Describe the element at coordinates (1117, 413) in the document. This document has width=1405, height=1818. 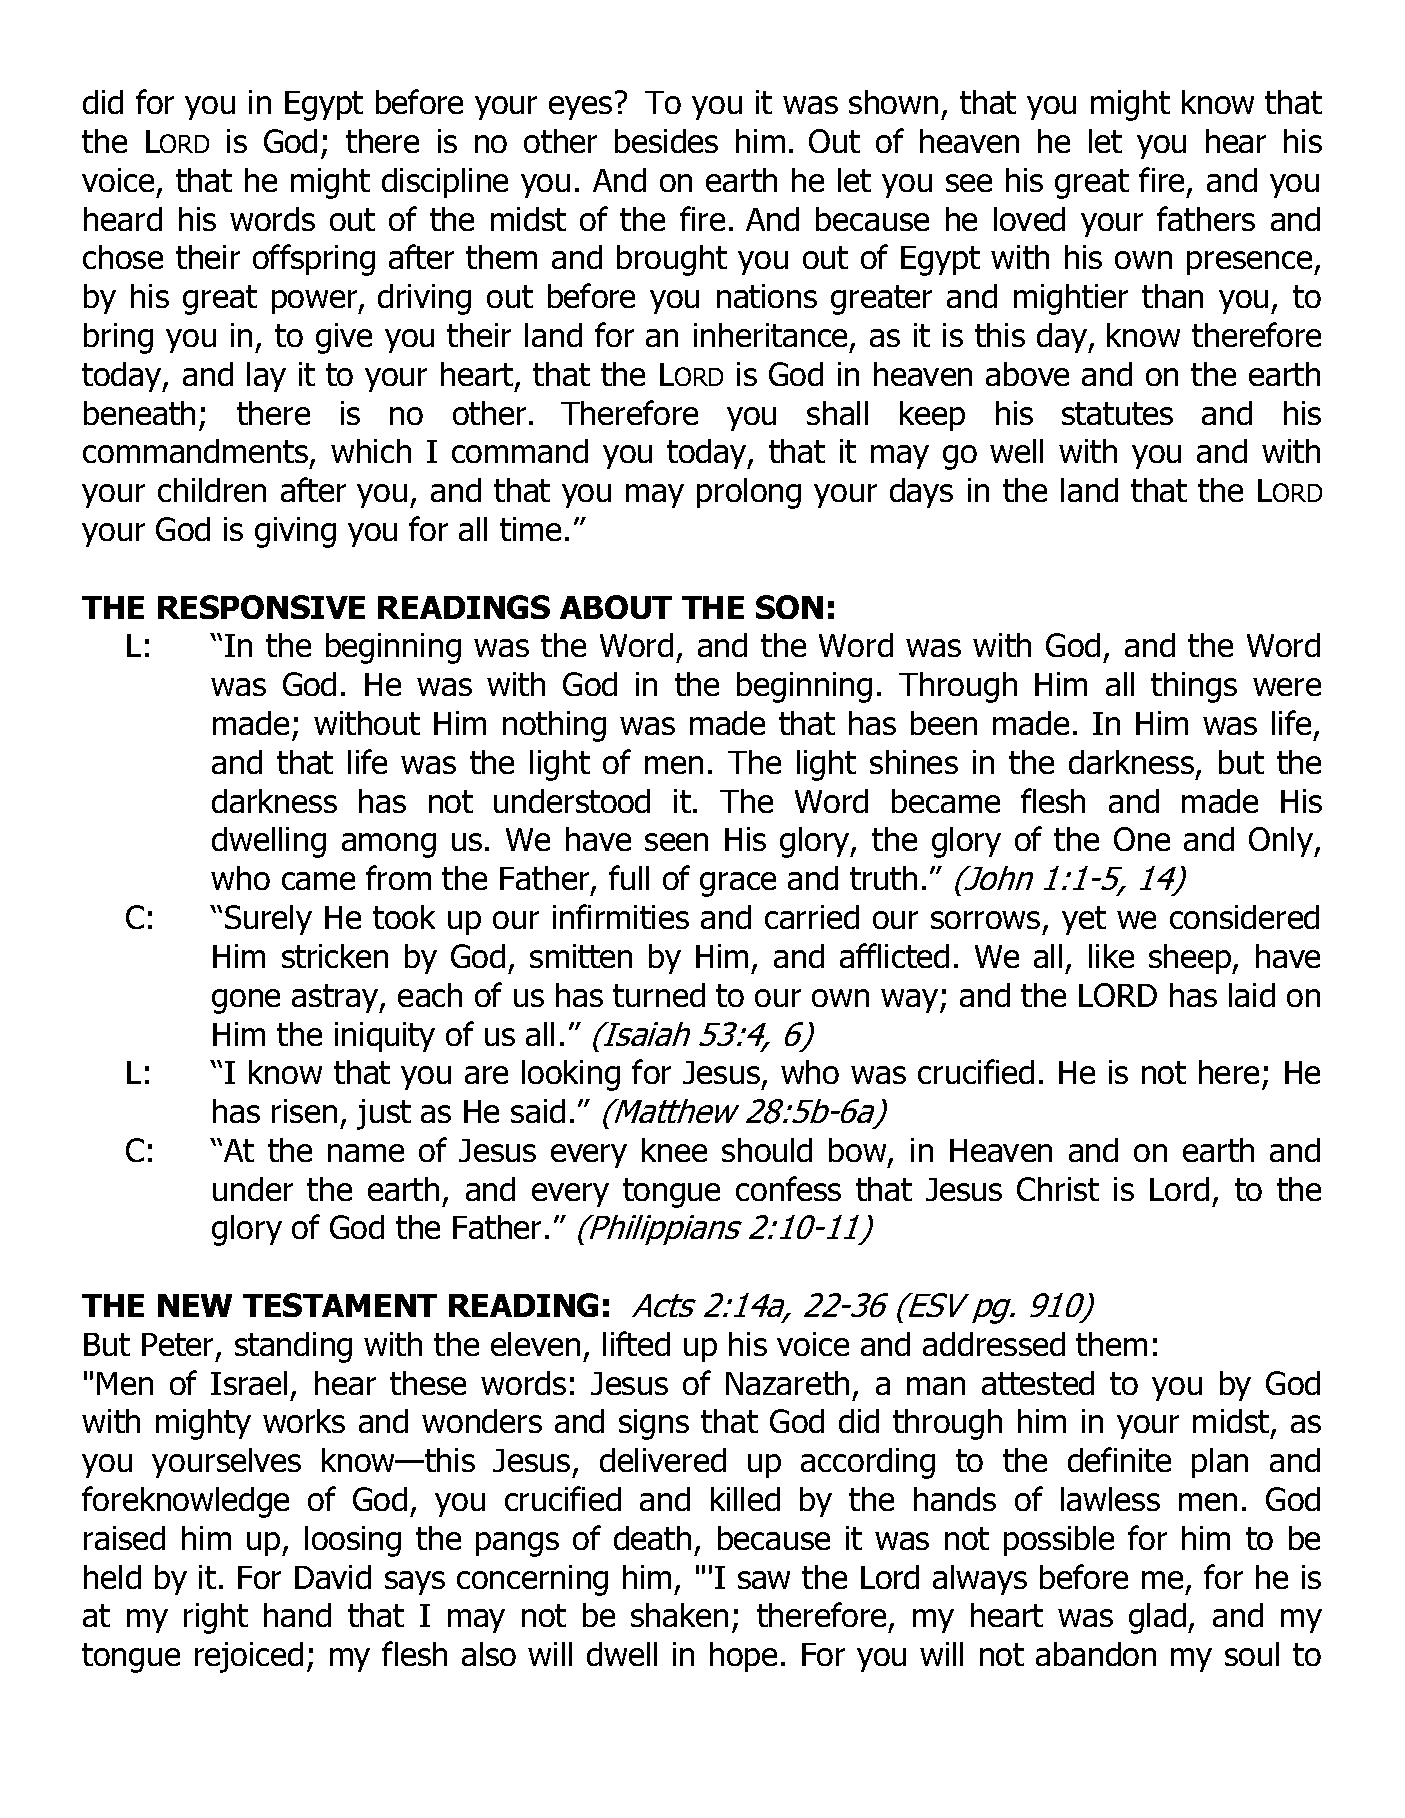
I see `statutes` at that location.
